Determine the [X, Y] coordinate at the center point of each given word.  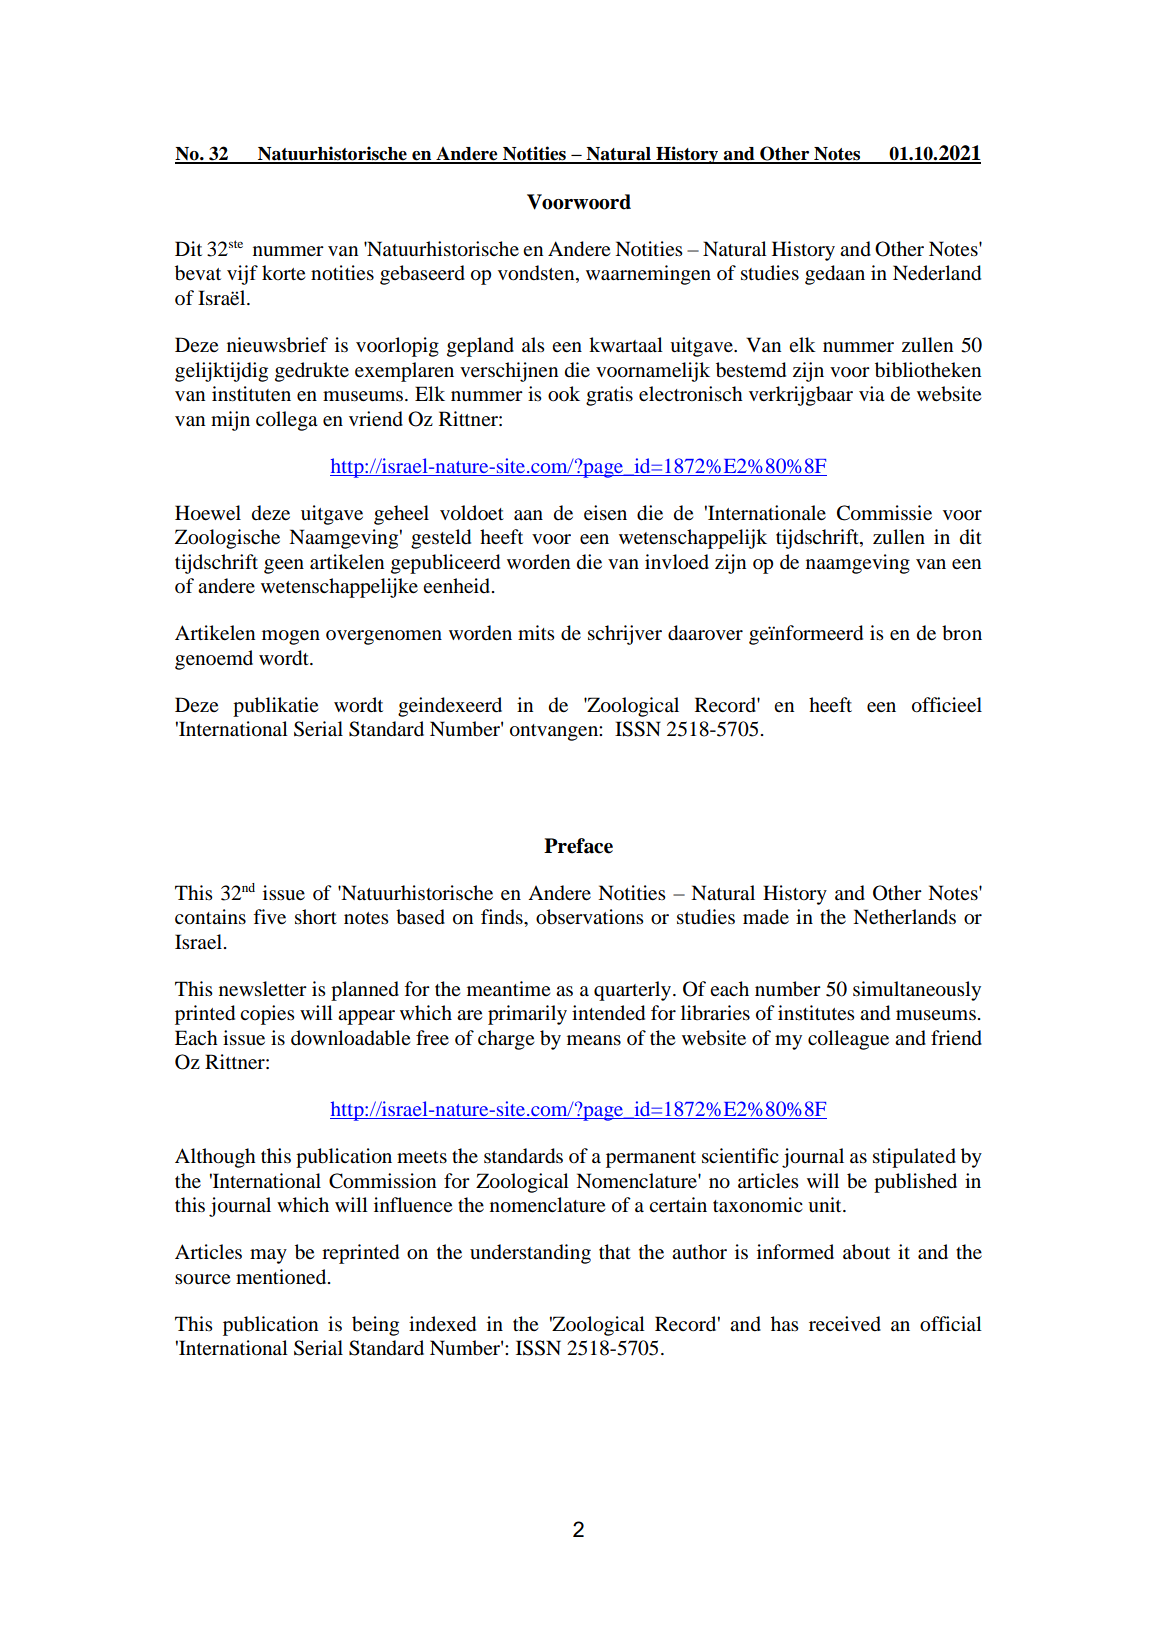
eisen [605, 513]
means [594, 1040]
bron [962, 633]
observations [590, 917]
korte [283, 272]
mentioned [282, 1277]
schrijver [625, 635]
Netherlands [904, 917]
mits [536, 632]
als [533, 344]
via [872, 394]
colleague [848, 1040]
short [316, 917]
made [766, 917]
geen [284, 566]
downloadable [350, 1038]
